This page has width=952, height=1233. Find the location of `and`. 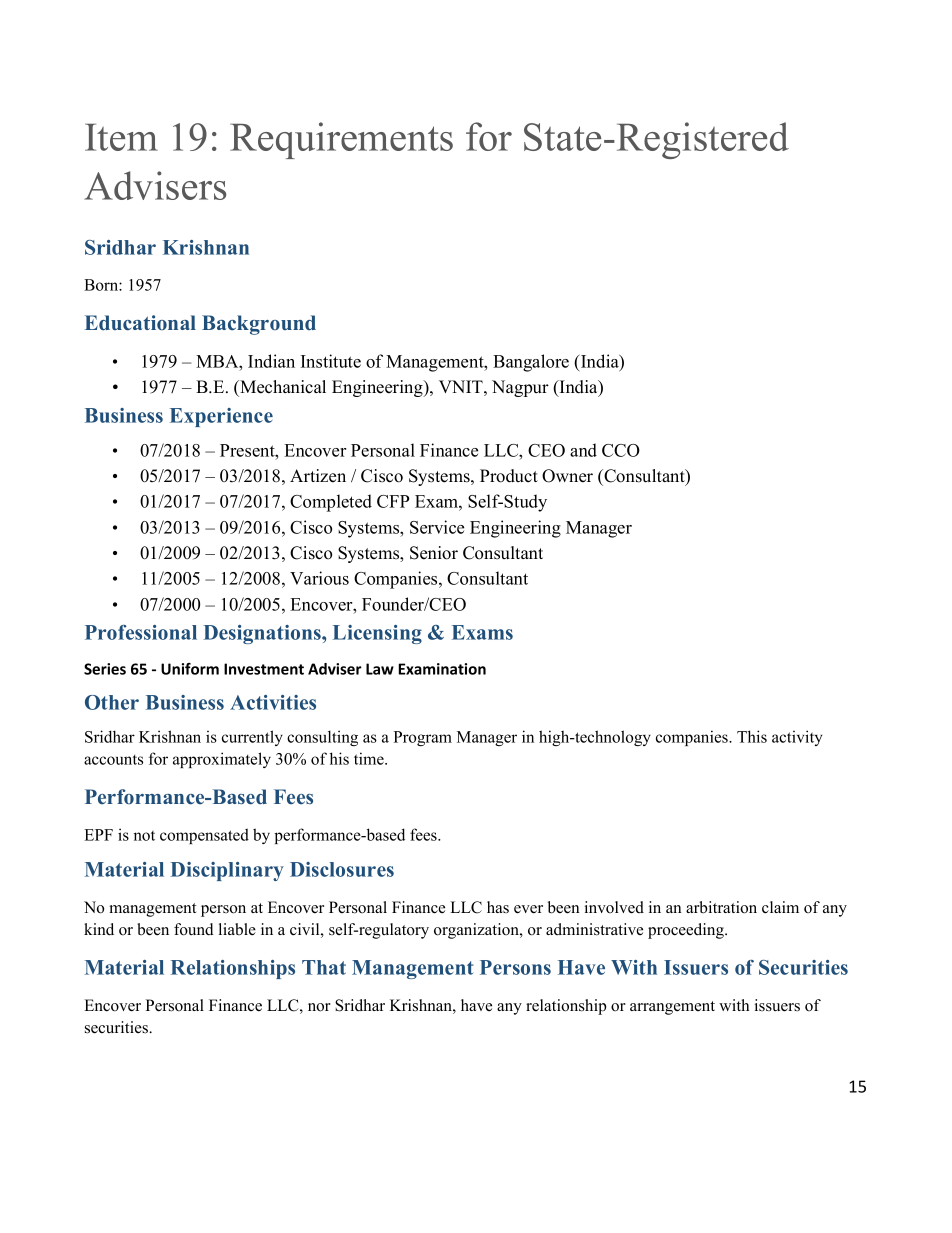

and is located at coordinates (583, 450).
